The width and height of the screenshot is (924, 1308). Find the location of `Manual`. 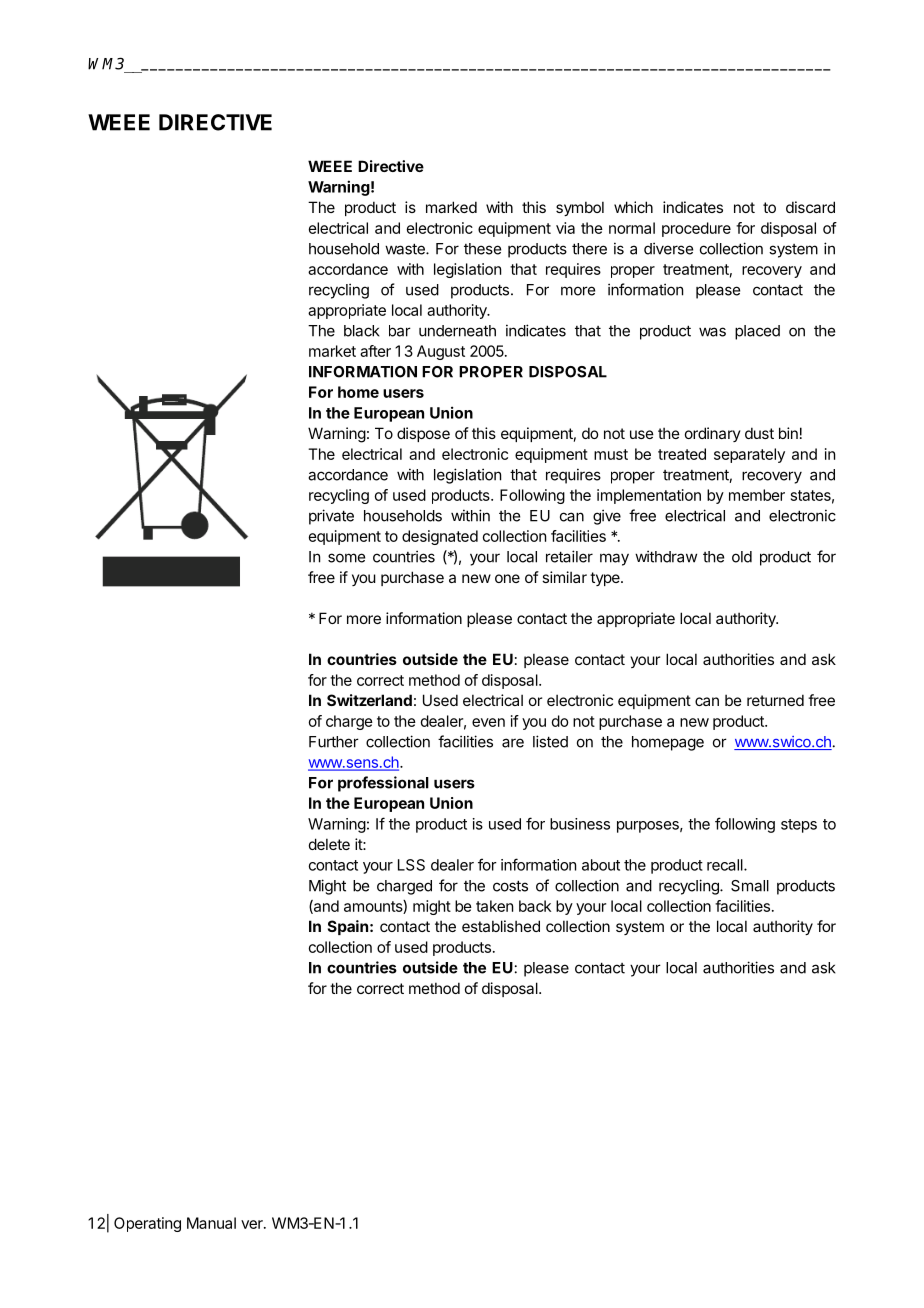

Manual is located at coordinates (211, 1223).
